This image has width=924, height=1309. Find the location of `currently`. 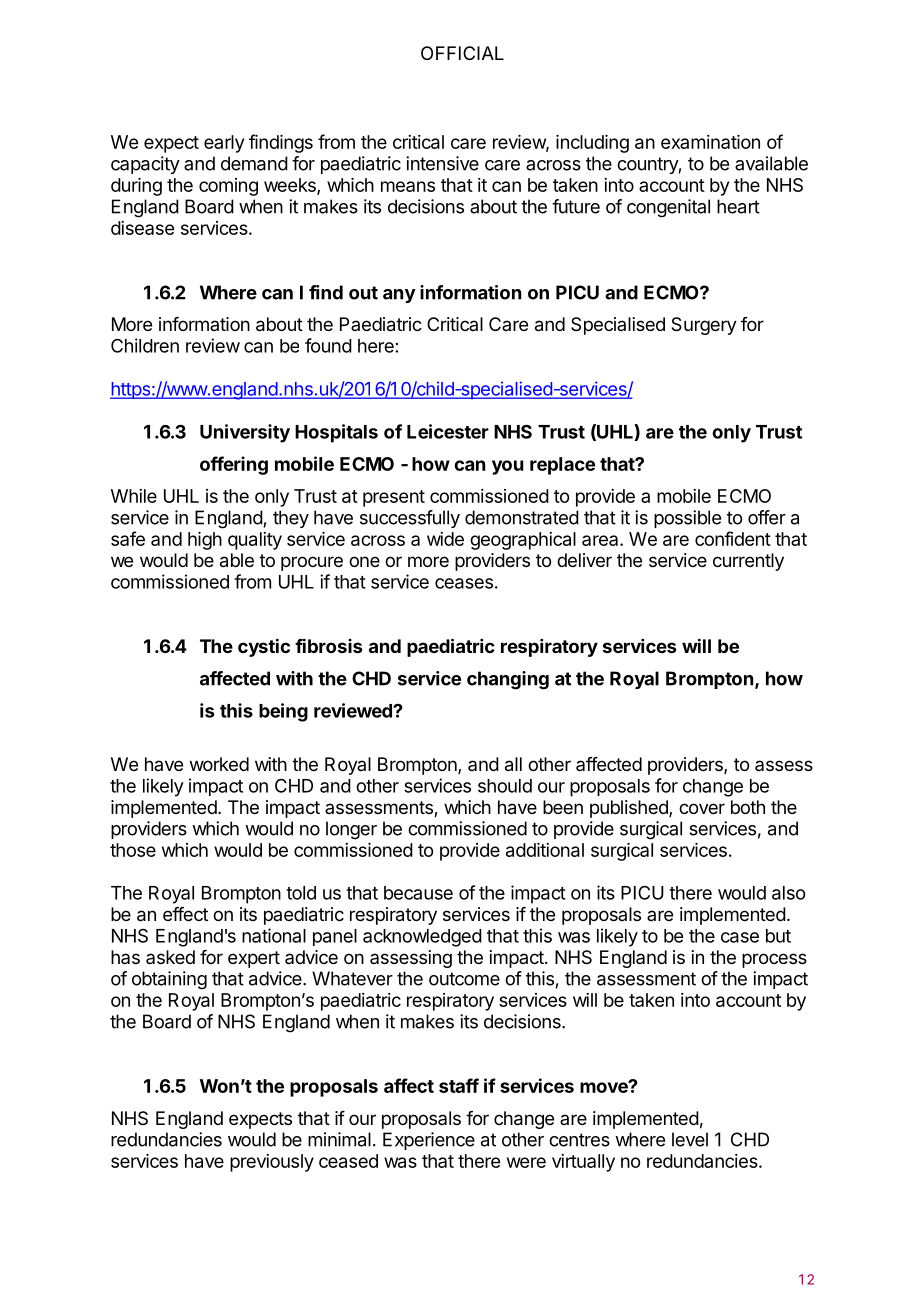

currently is located at coordinates (748, 562).
